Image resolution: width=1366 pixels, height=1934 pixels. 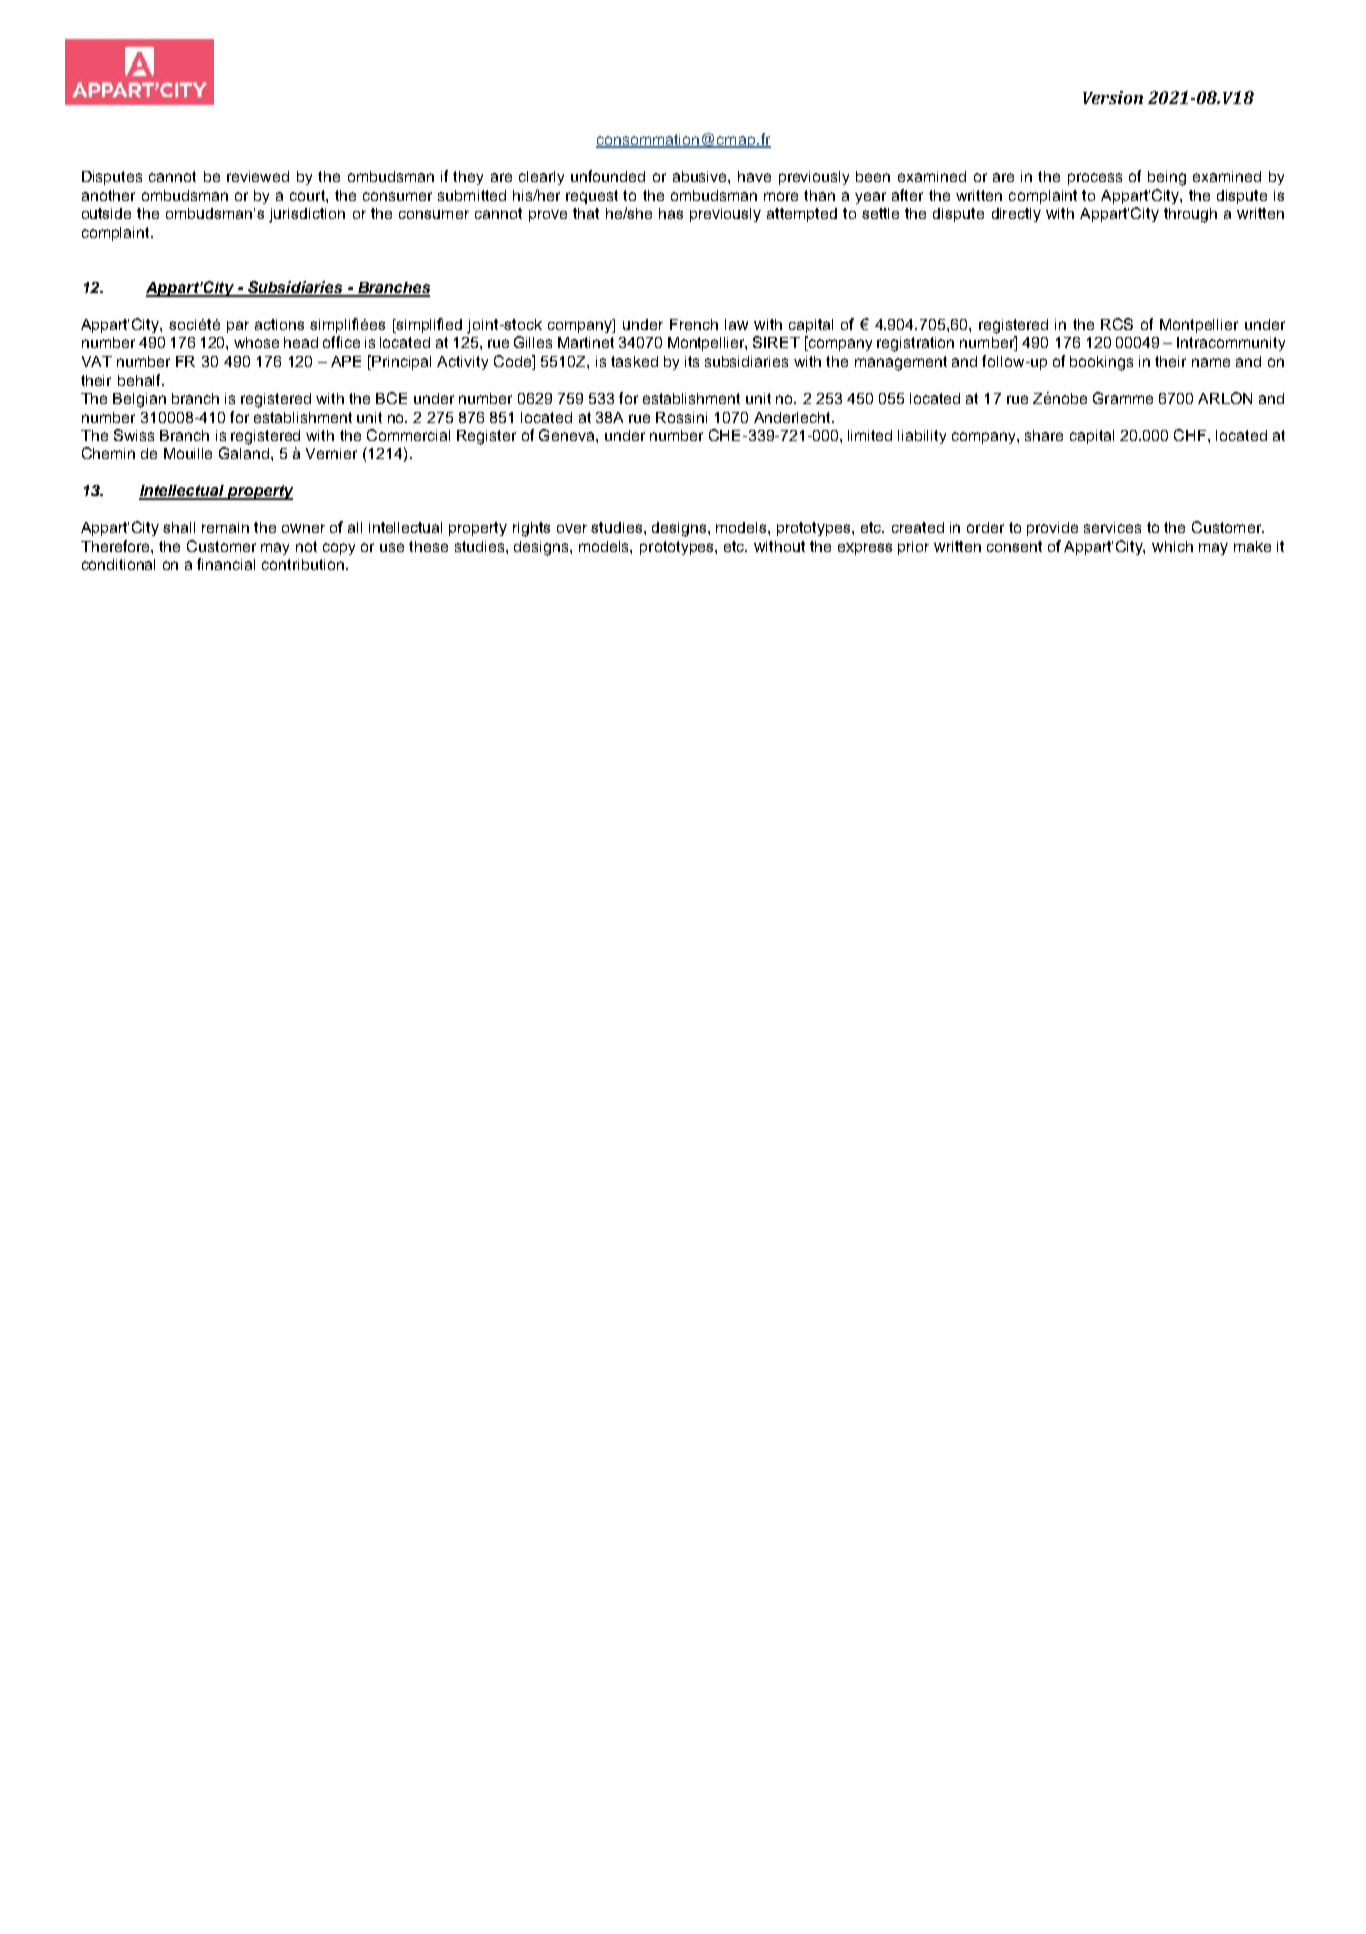 I want to click on through, so click(x=1190, y=215).
